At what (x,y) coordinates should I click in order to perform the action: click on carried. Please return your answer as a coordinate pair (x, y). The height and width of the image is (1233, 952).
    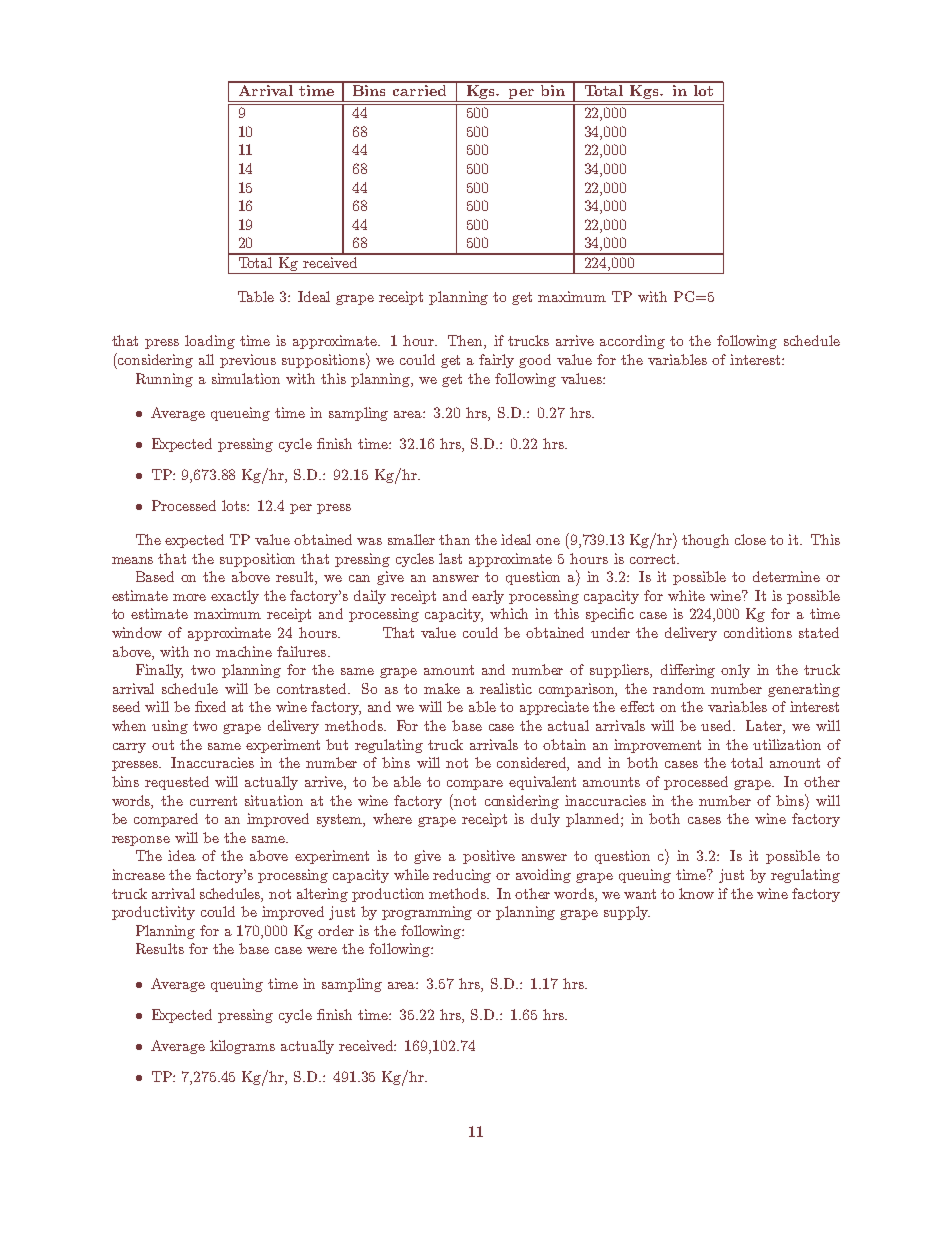
    Looking at the image, I should click on (420, 89).
